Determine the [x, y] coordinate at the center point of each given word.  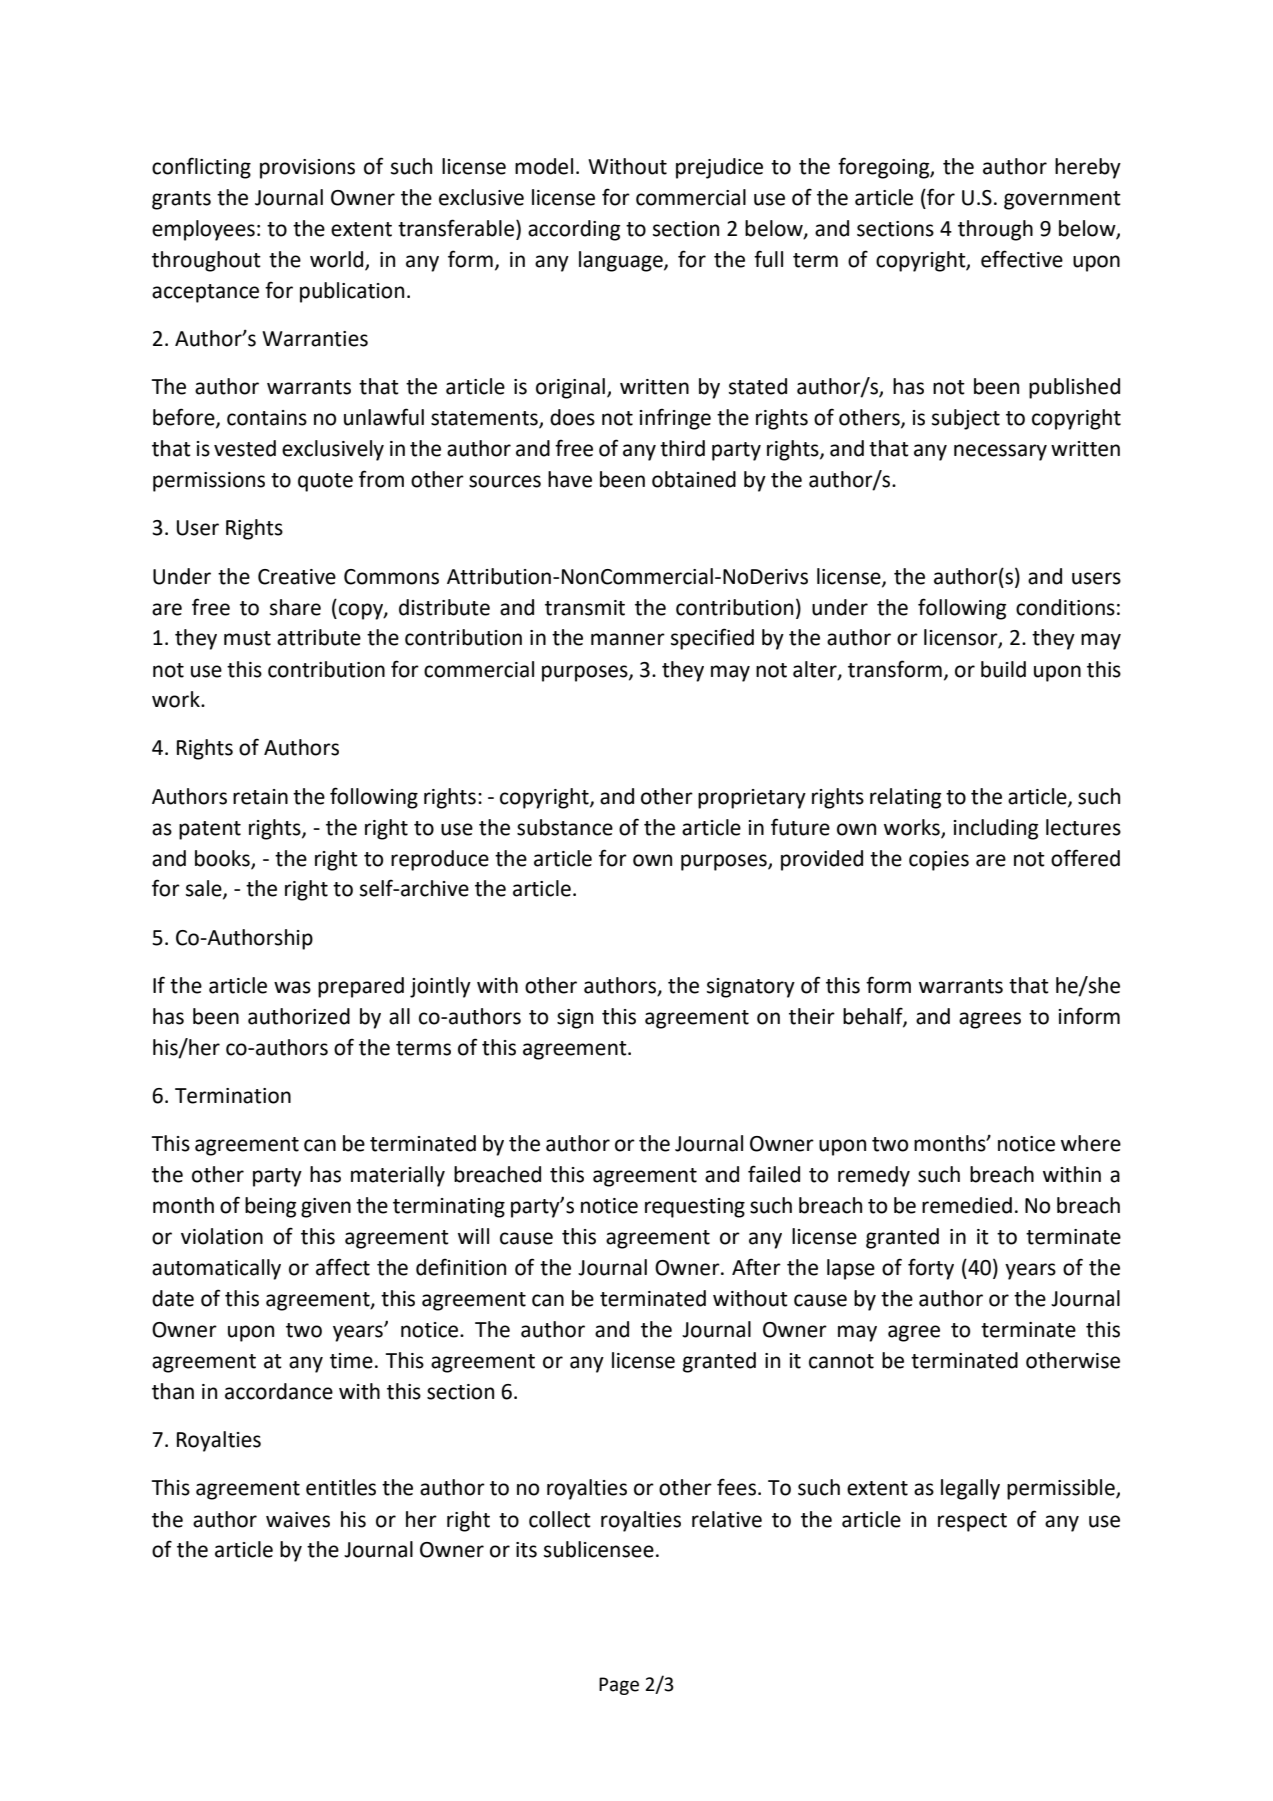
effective [1022, 259]
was [292, 987]
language [622, 261]
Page [619, 1686]
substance [565, 827]
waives [298, 1520]
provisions [307, 169]
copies [939, 861]
